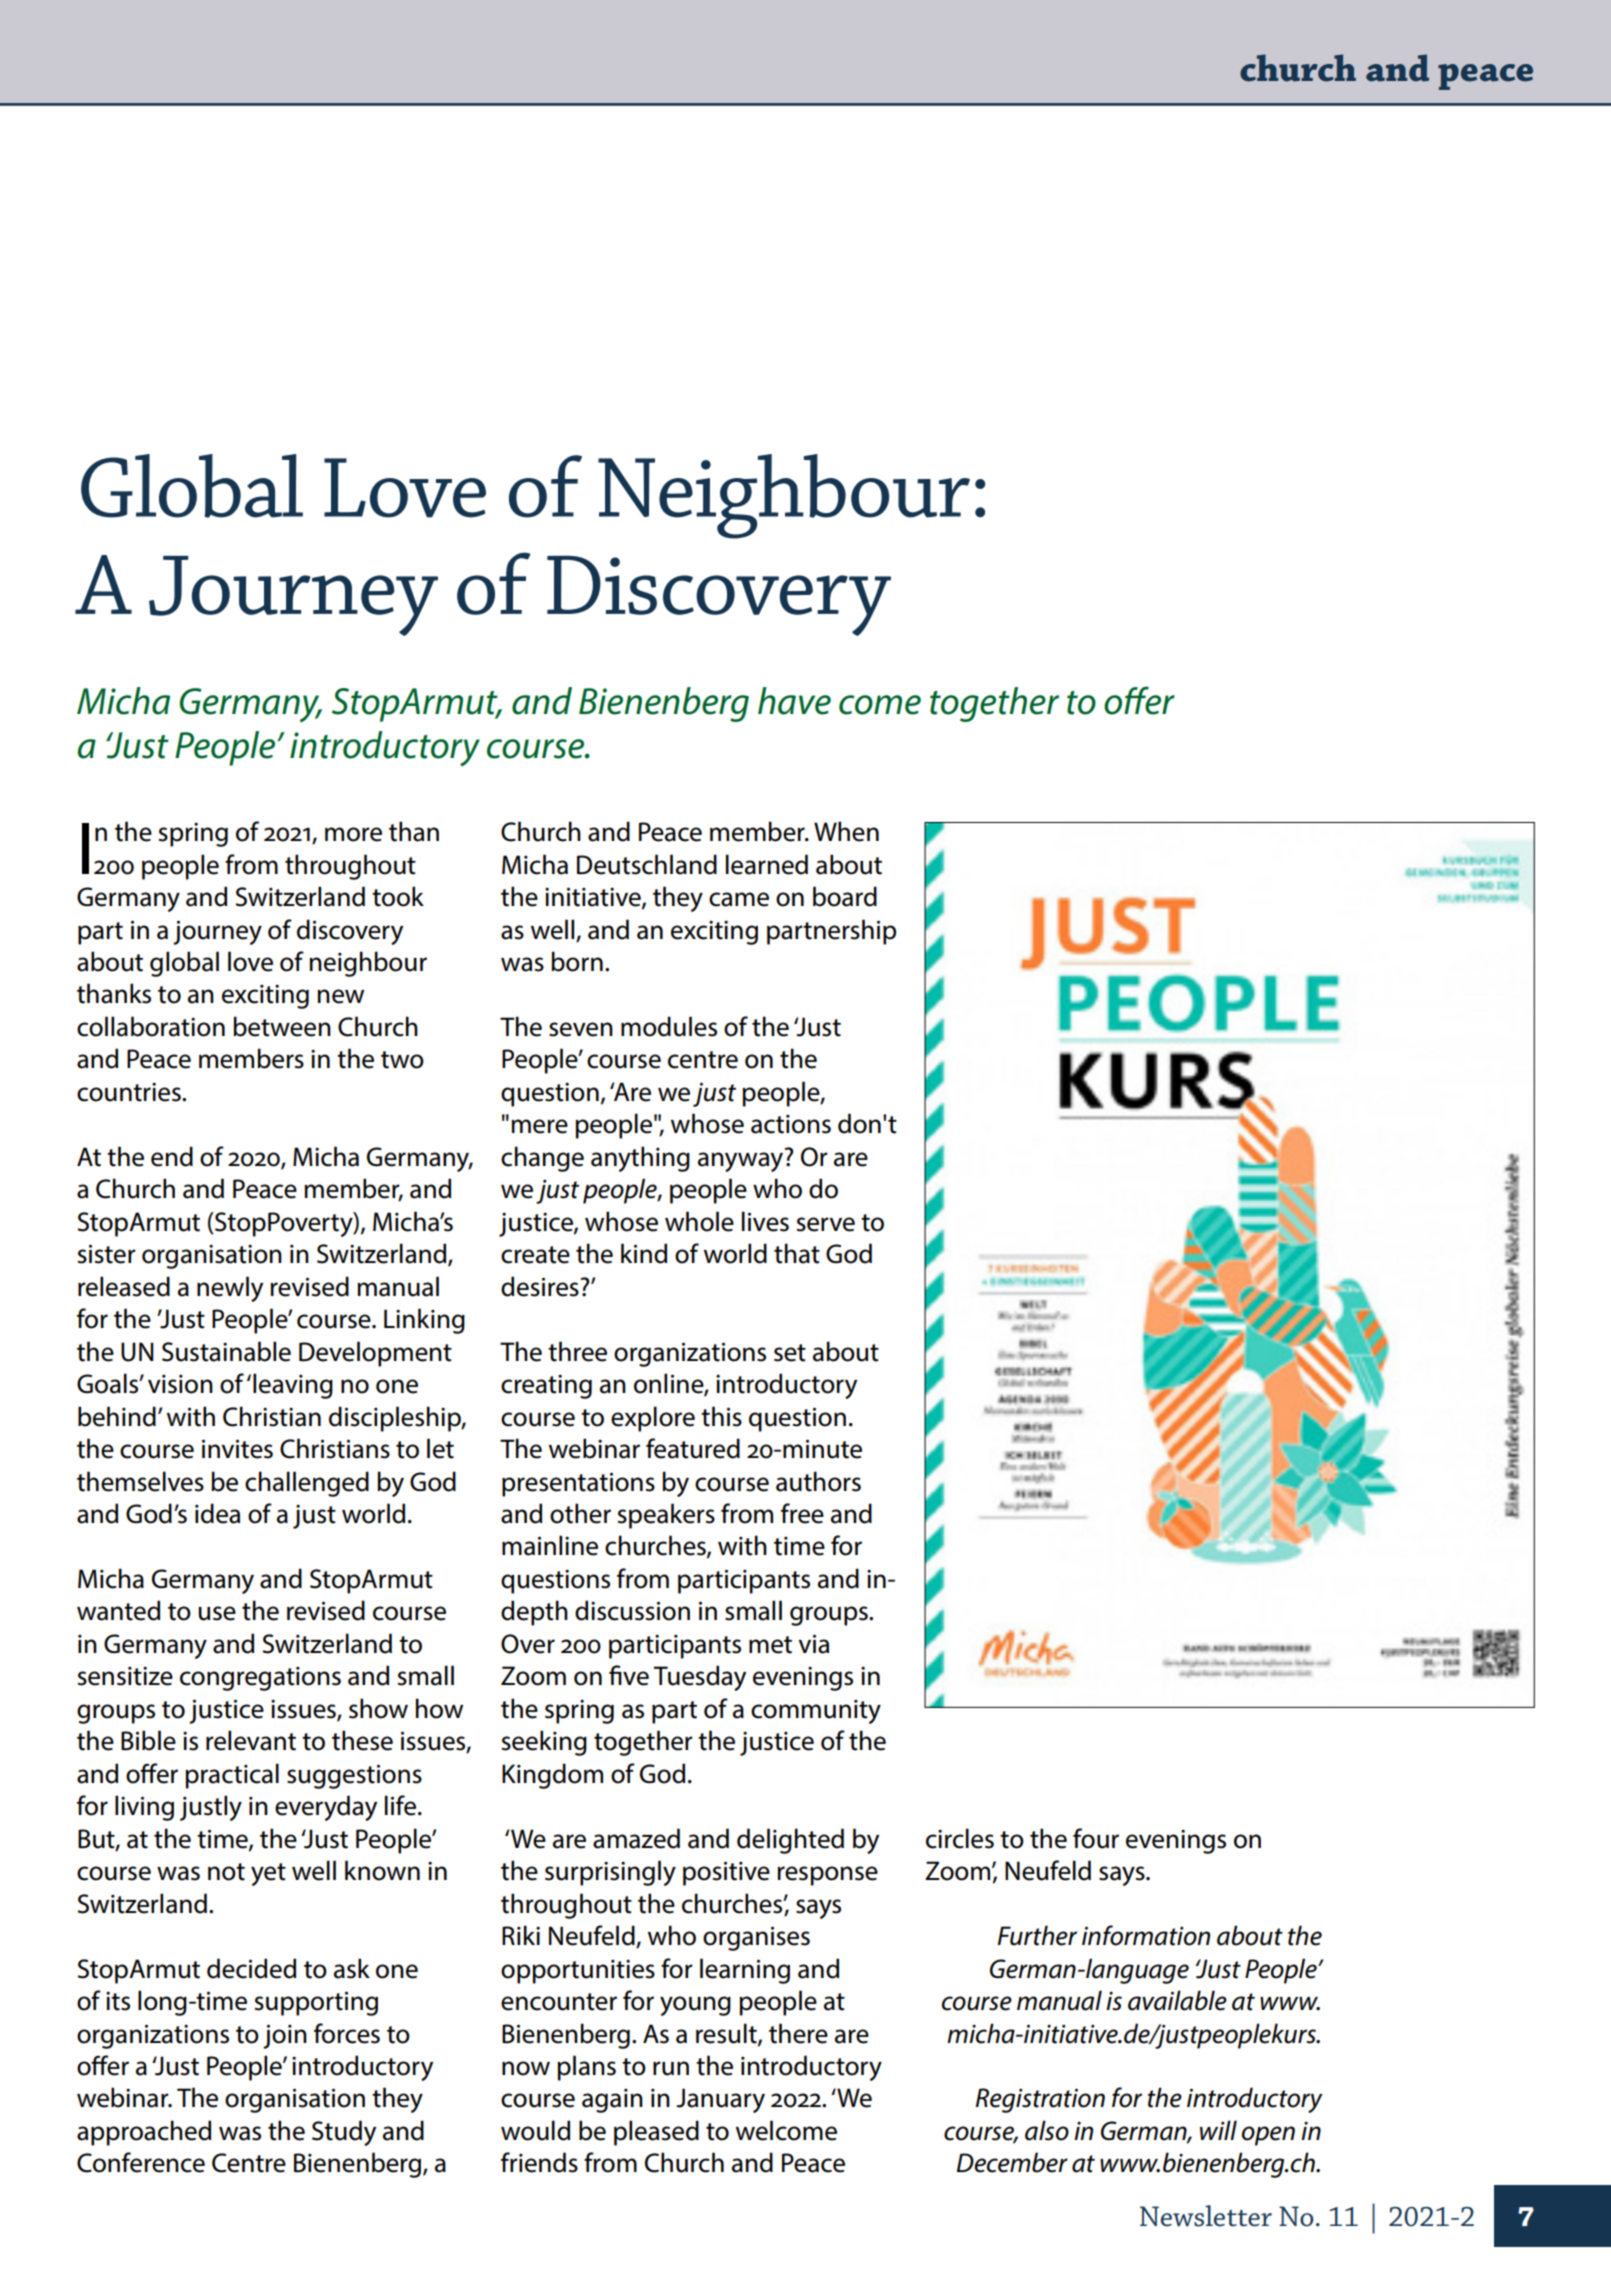  I want to click on Conference, so click(141, 2162).
